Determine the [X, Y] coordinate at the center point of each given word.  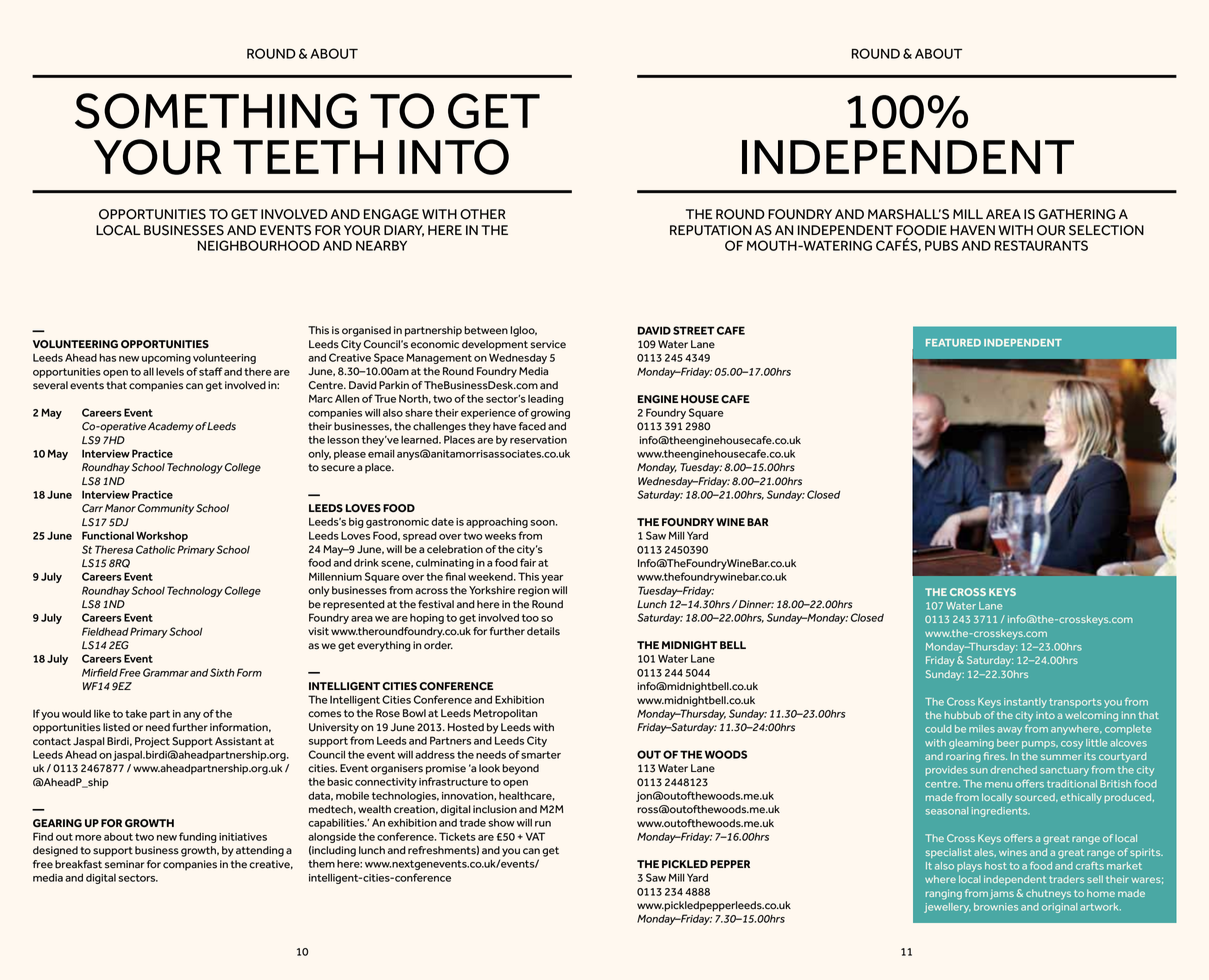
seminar [125, 864]
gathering [1077, 214]
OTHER [483, 214]
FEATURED [953, 343]
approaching [497, 523]
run [543, 824]
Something [216, 111]
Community [166, 509]
